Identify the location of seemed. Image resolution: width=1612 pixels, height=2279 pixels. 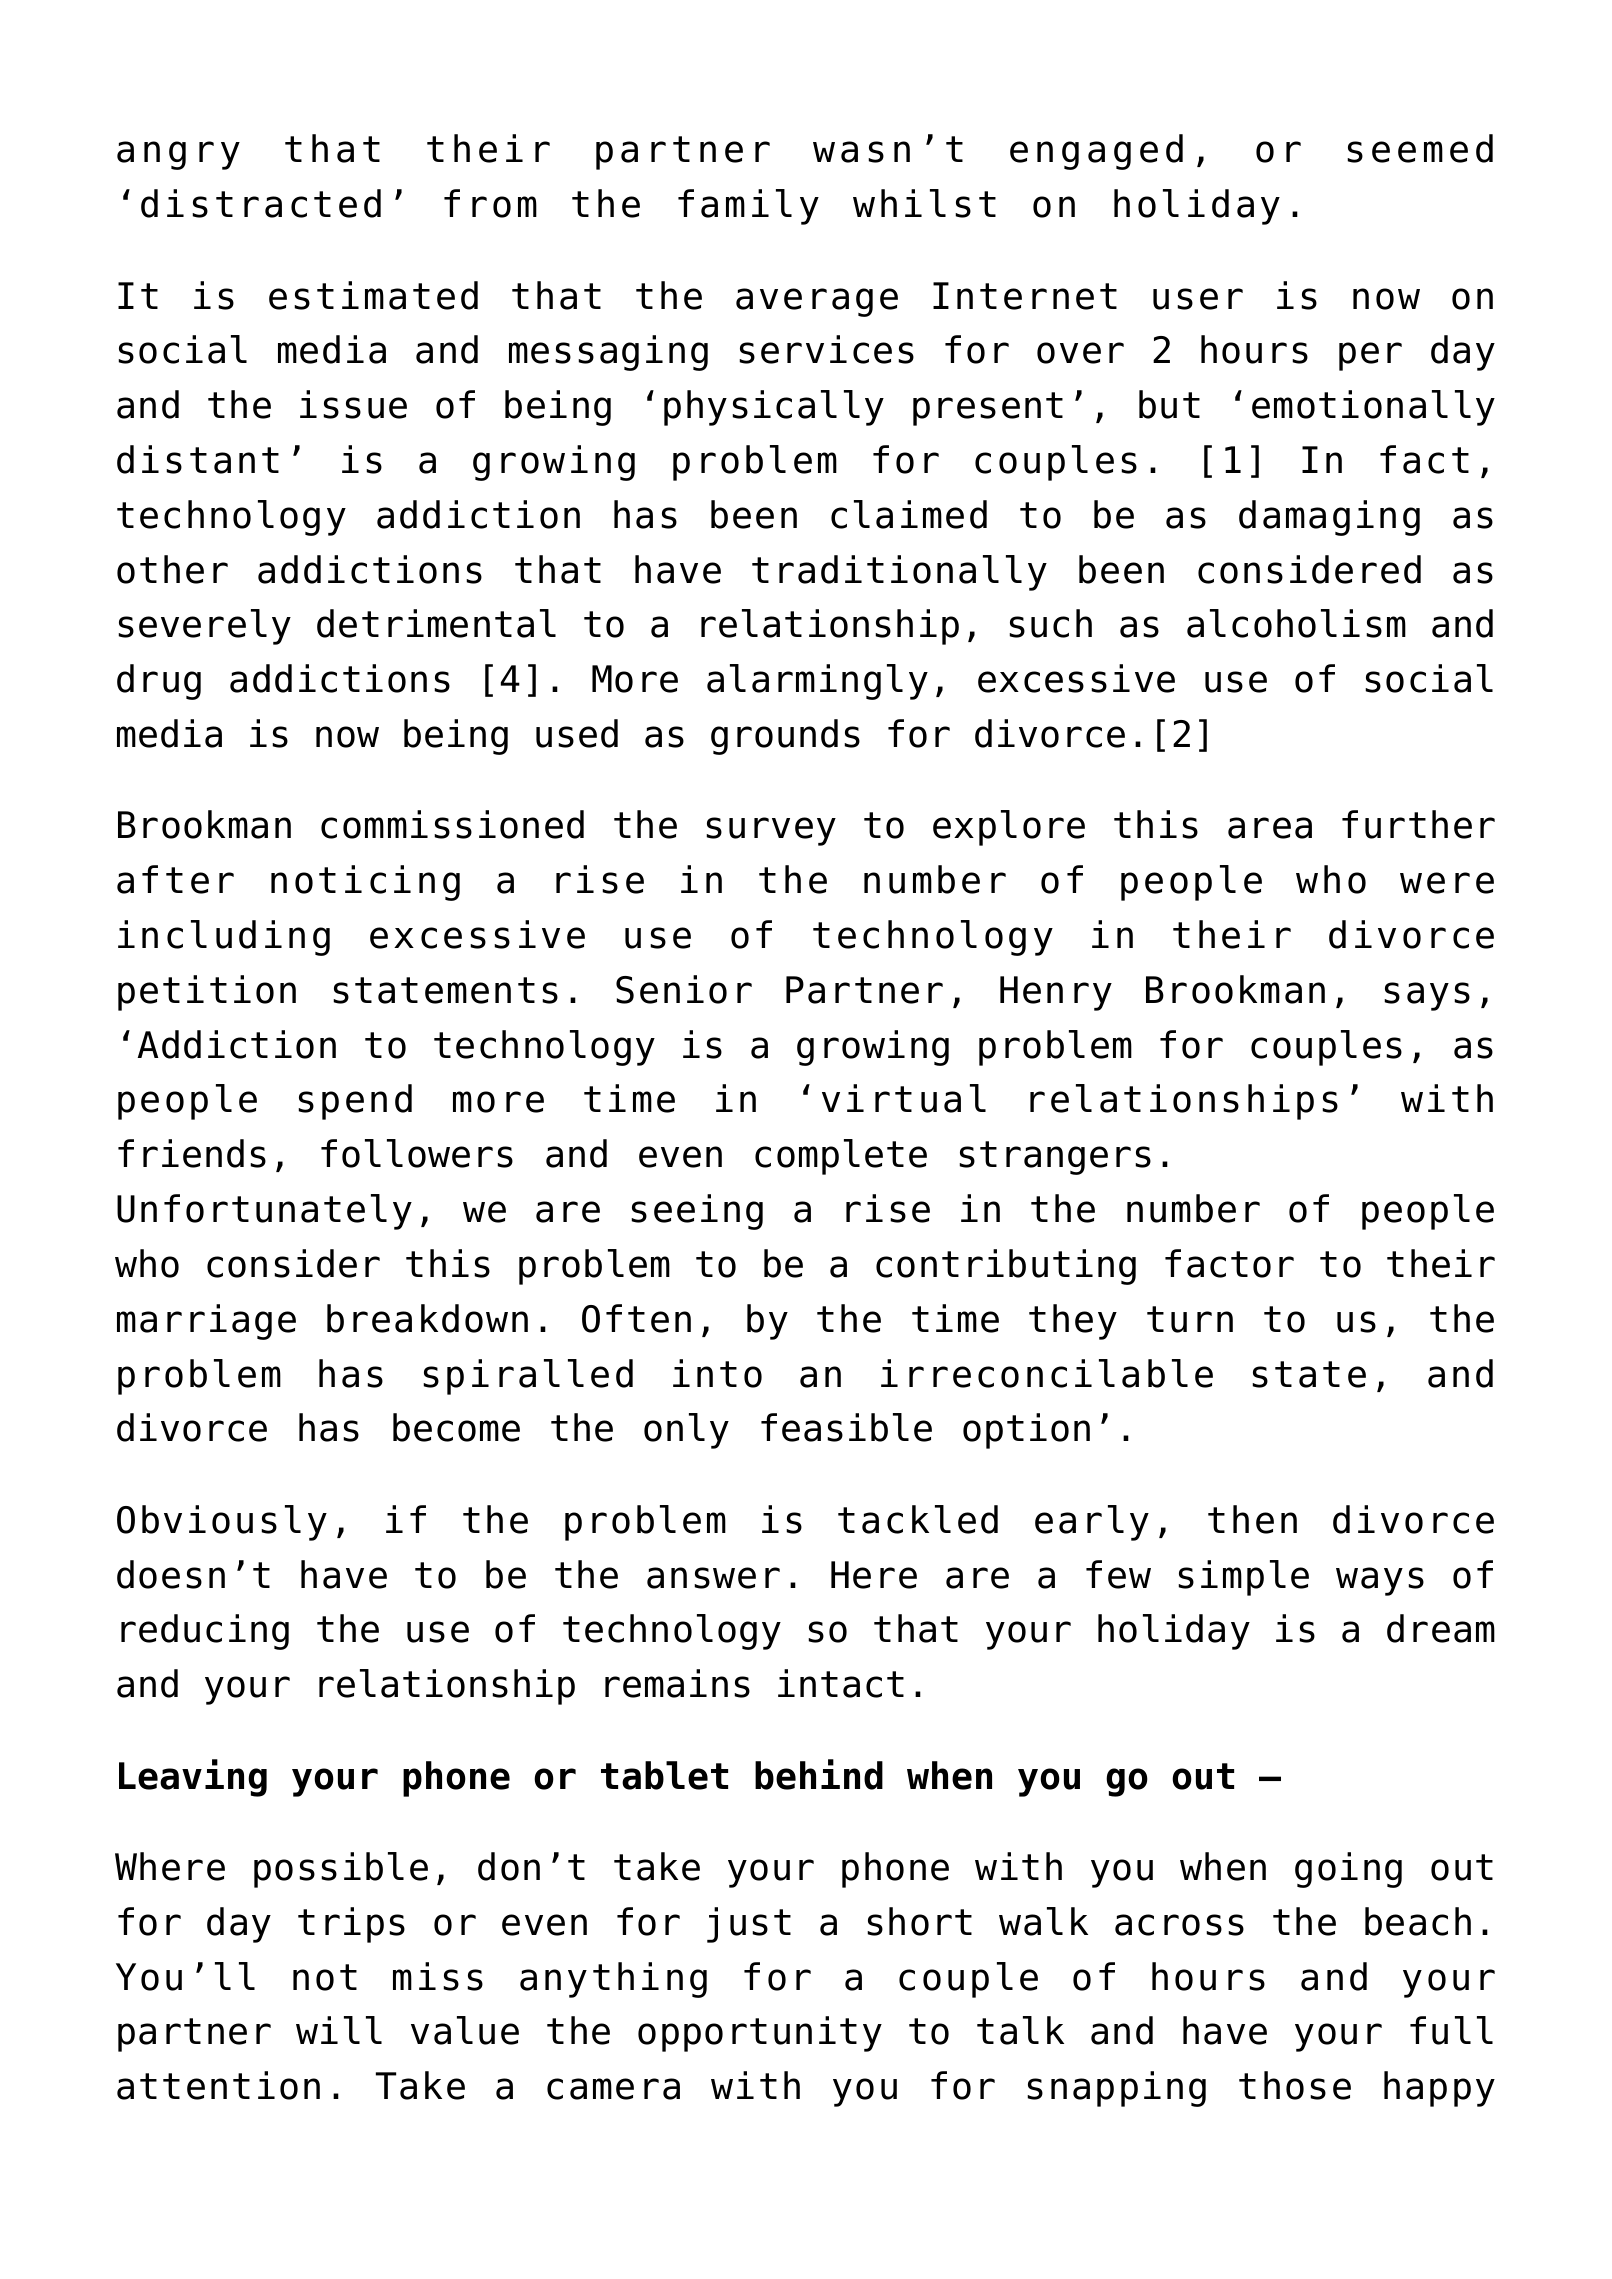
(1420, 148).
